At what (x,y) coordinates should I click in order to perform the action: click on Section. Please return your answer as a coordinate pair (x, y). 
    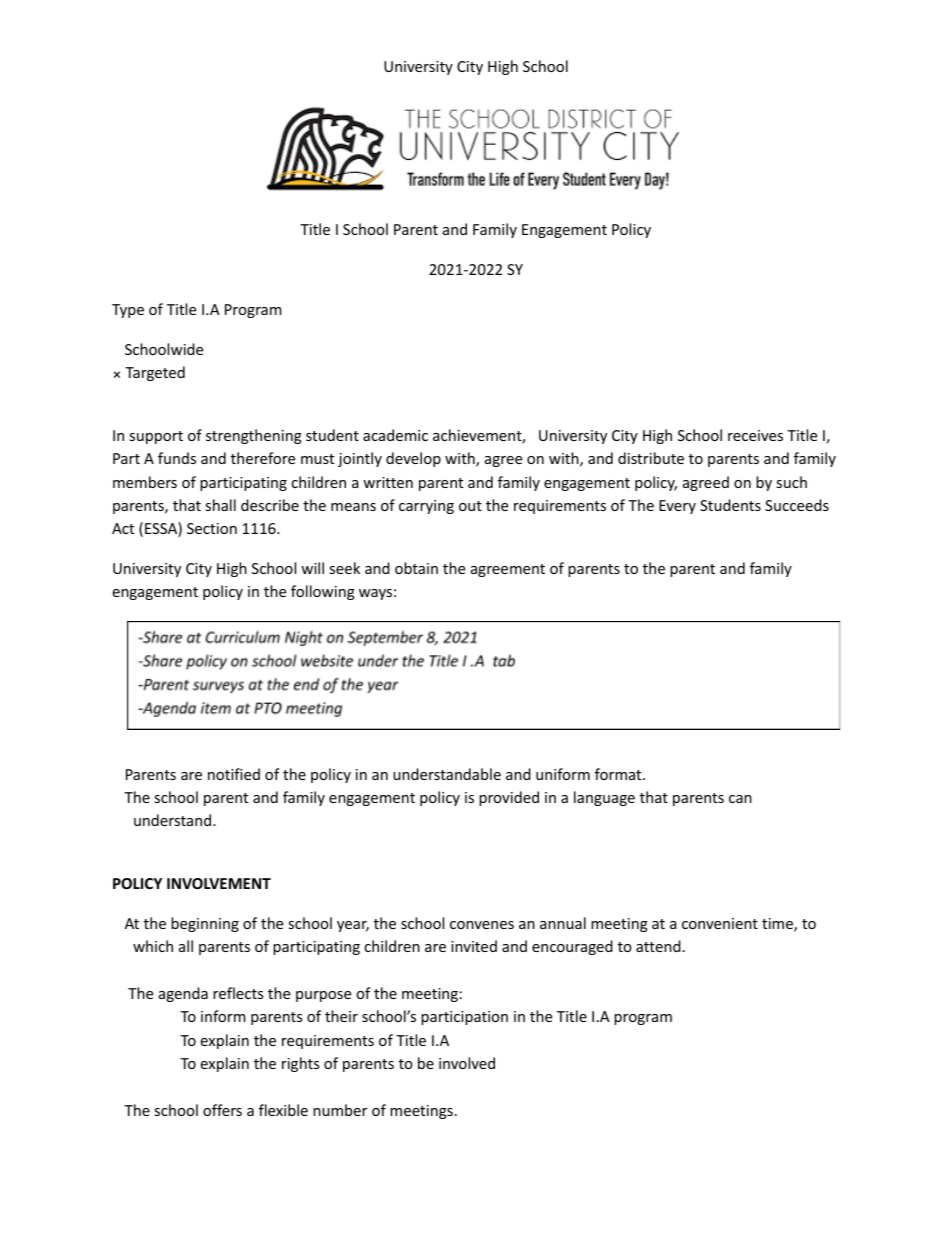
    Looking at the image, I should click on (212, 528).
